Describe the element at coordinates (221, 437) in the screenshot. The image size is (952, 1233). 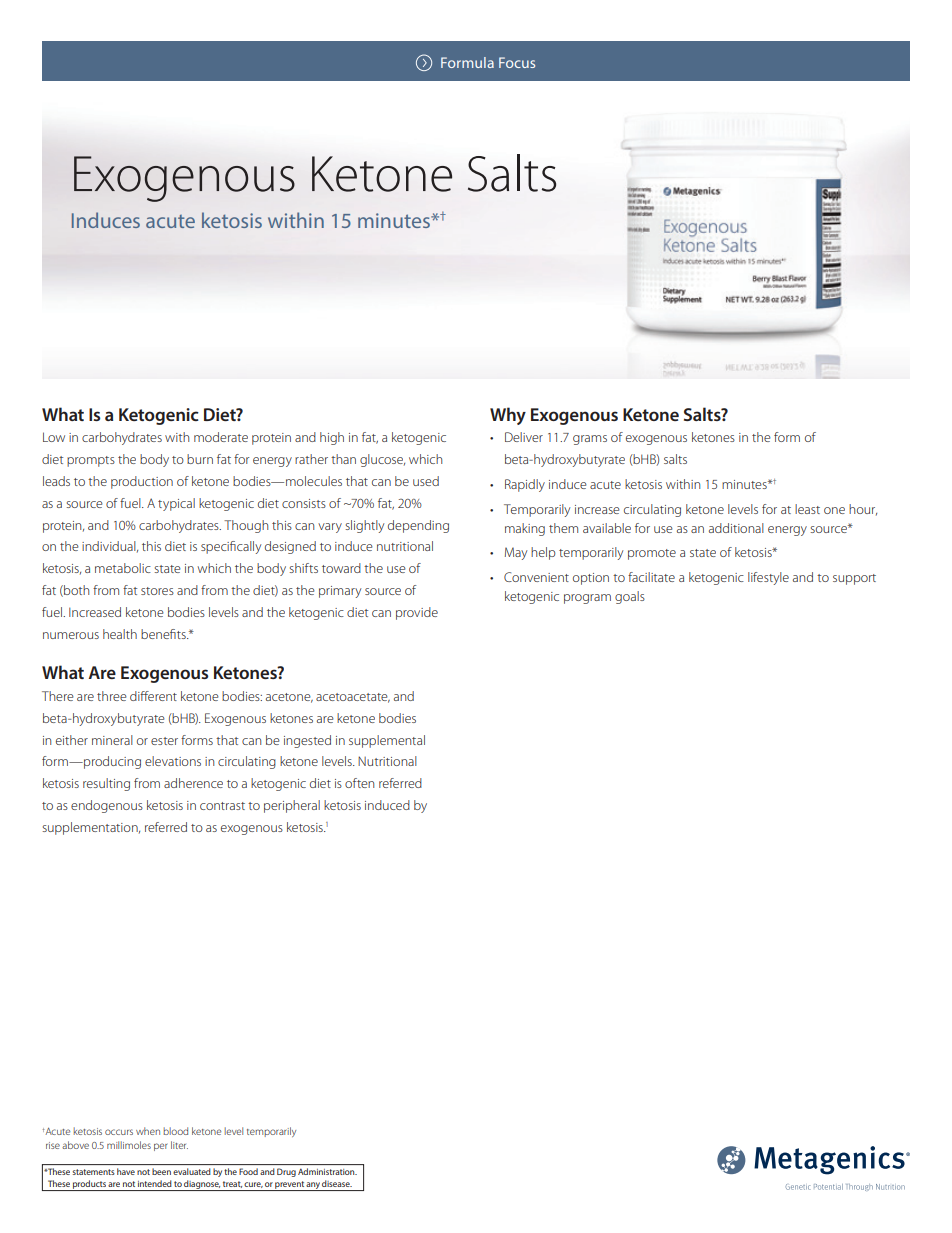
I see `moderate` at that location.
